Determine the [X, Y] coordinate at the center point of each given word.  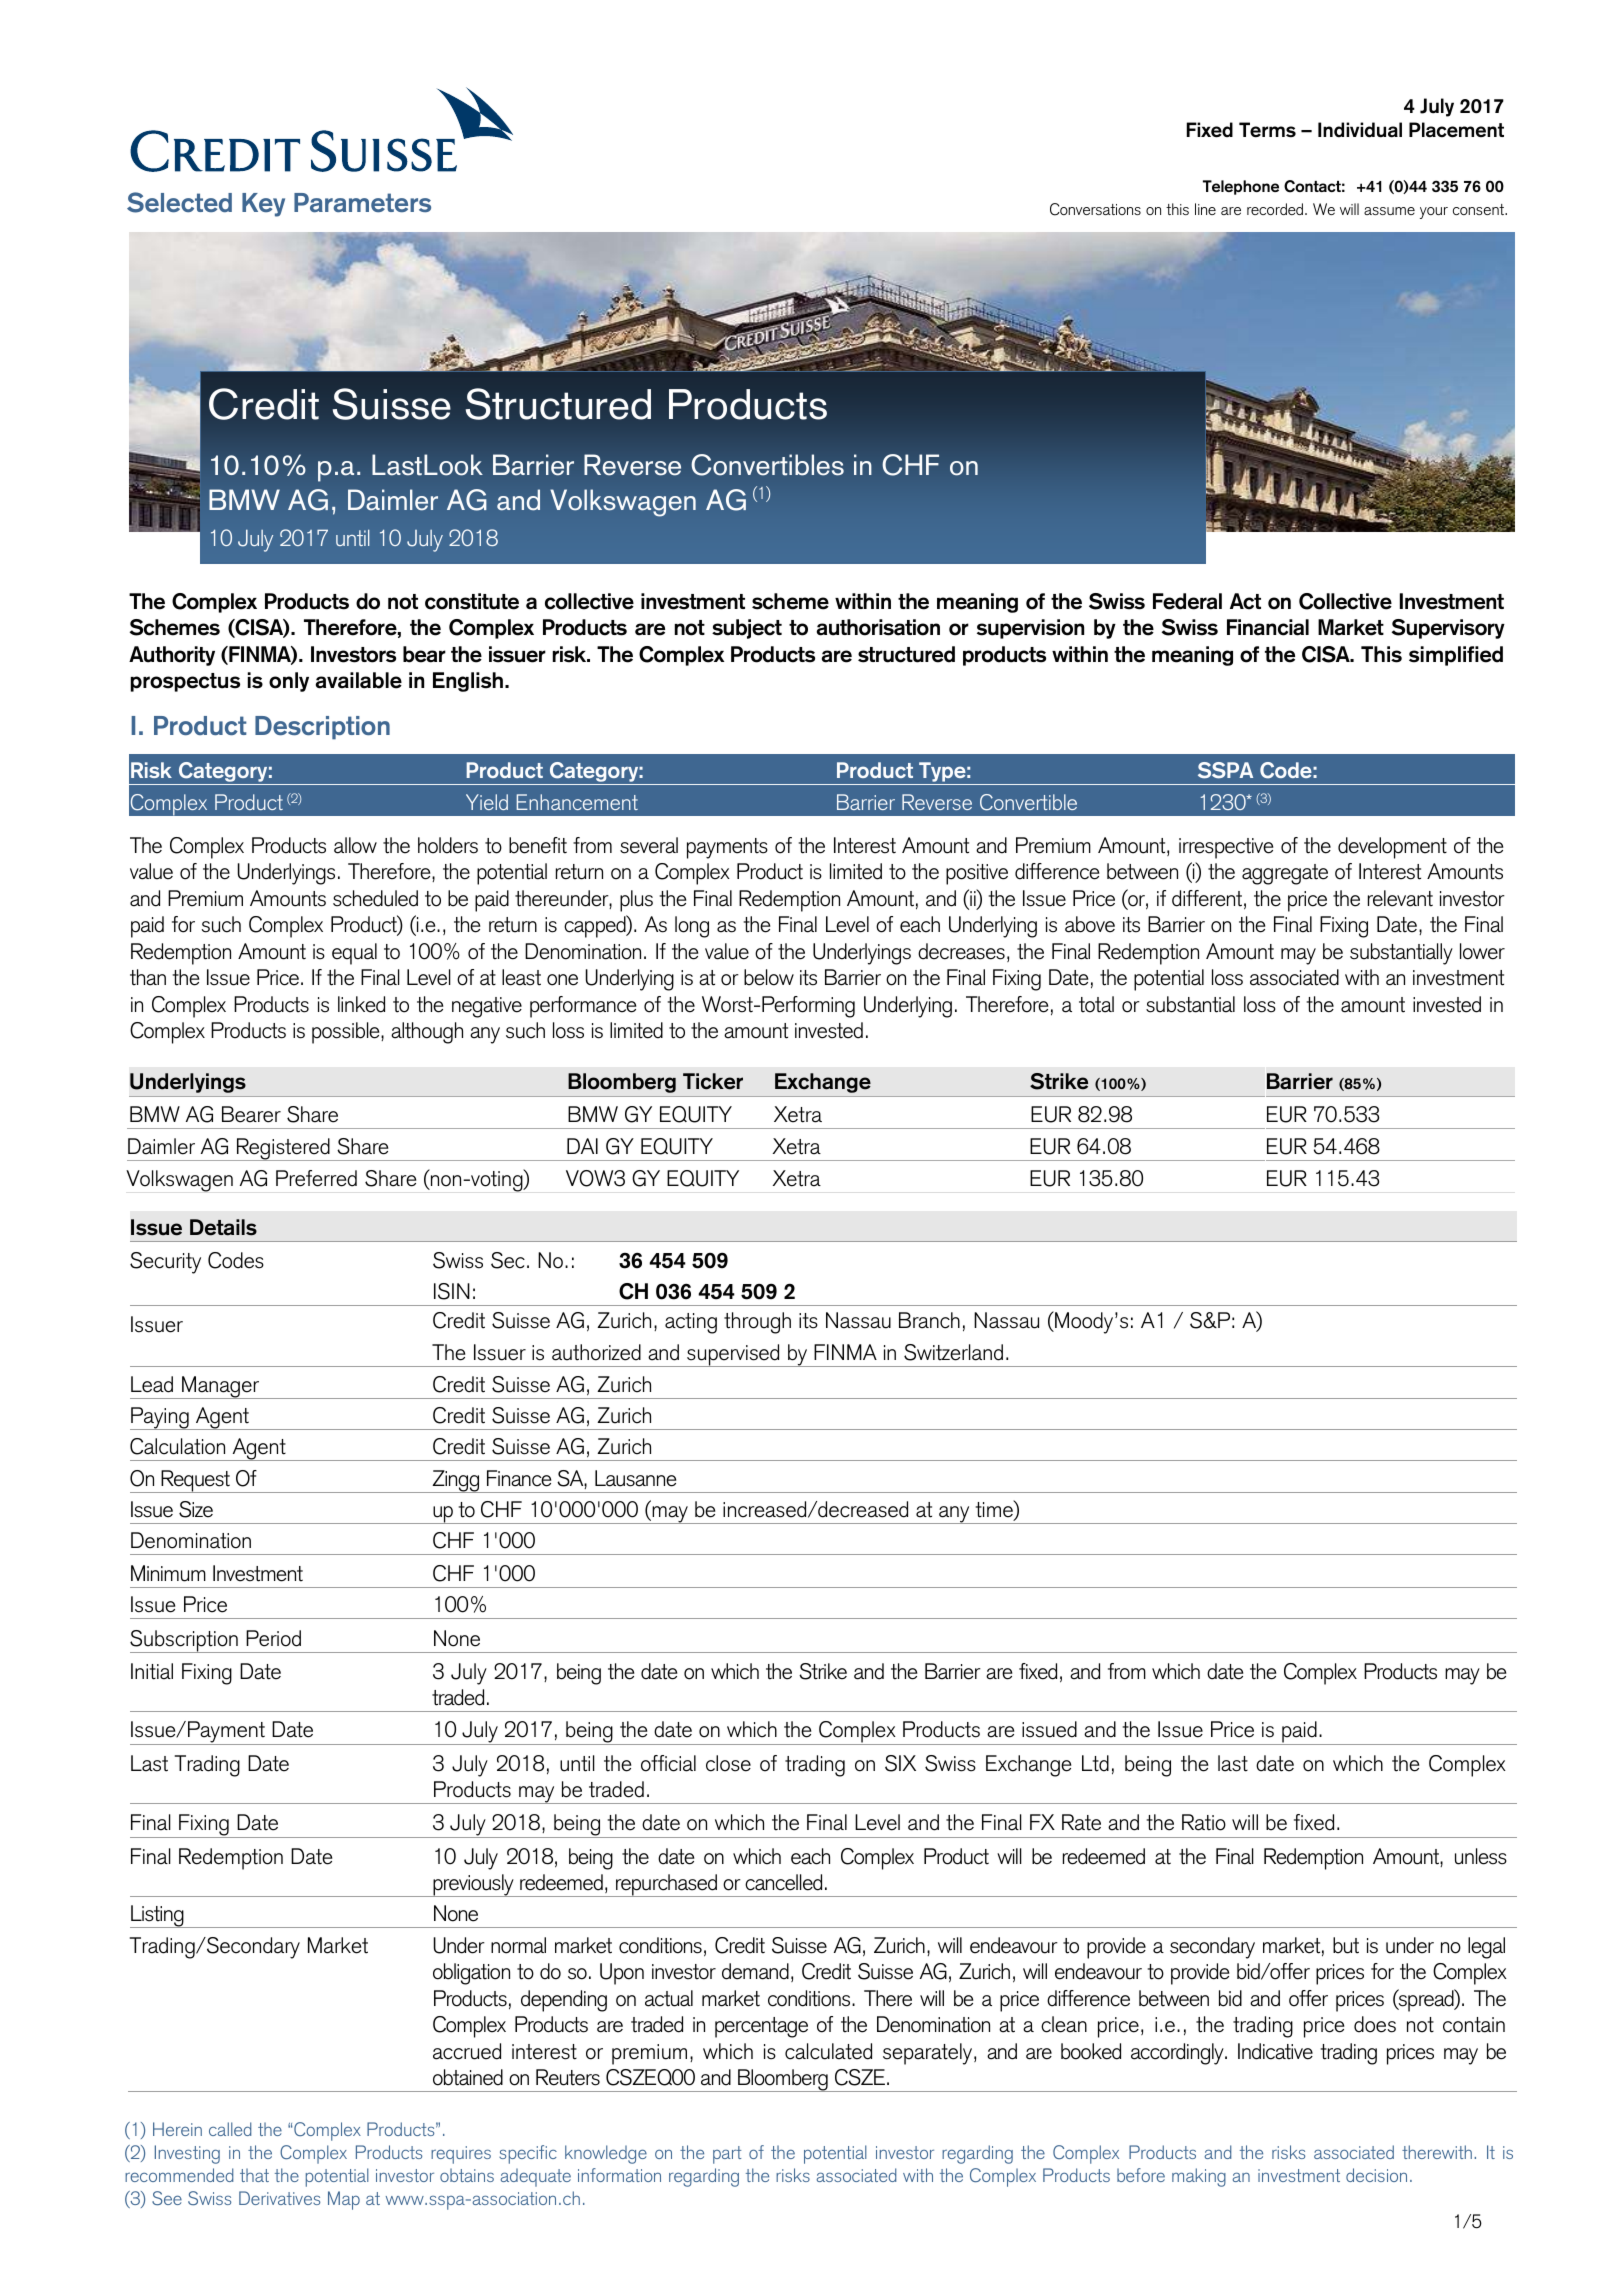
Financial [1268, 627]
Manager [221, 1387]
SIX [900, 1763]
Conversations [1095, 209]
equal [354, 954]
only [289, 682]
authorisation [878, 627]
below [769, 977]
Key [263, 205]
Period [273, 1638]
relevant [1400, 898]
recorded [1275, 209]
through [757, 1323]
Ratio [1204, 1822]
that [254, 2175]
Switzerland [953, 1352]
